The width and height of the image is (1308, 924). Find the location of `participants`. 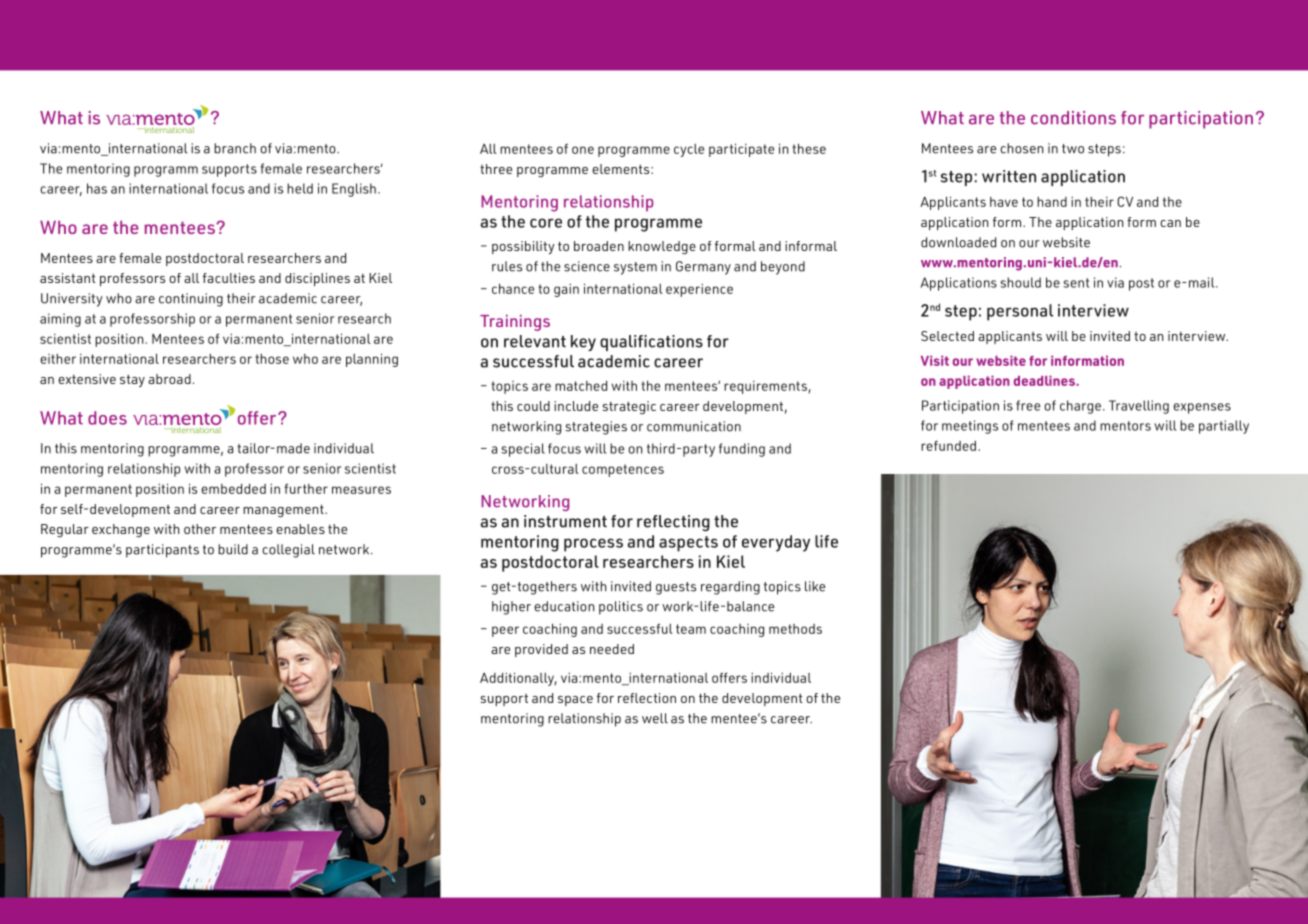

participants is located at coordinates (162, 551).
